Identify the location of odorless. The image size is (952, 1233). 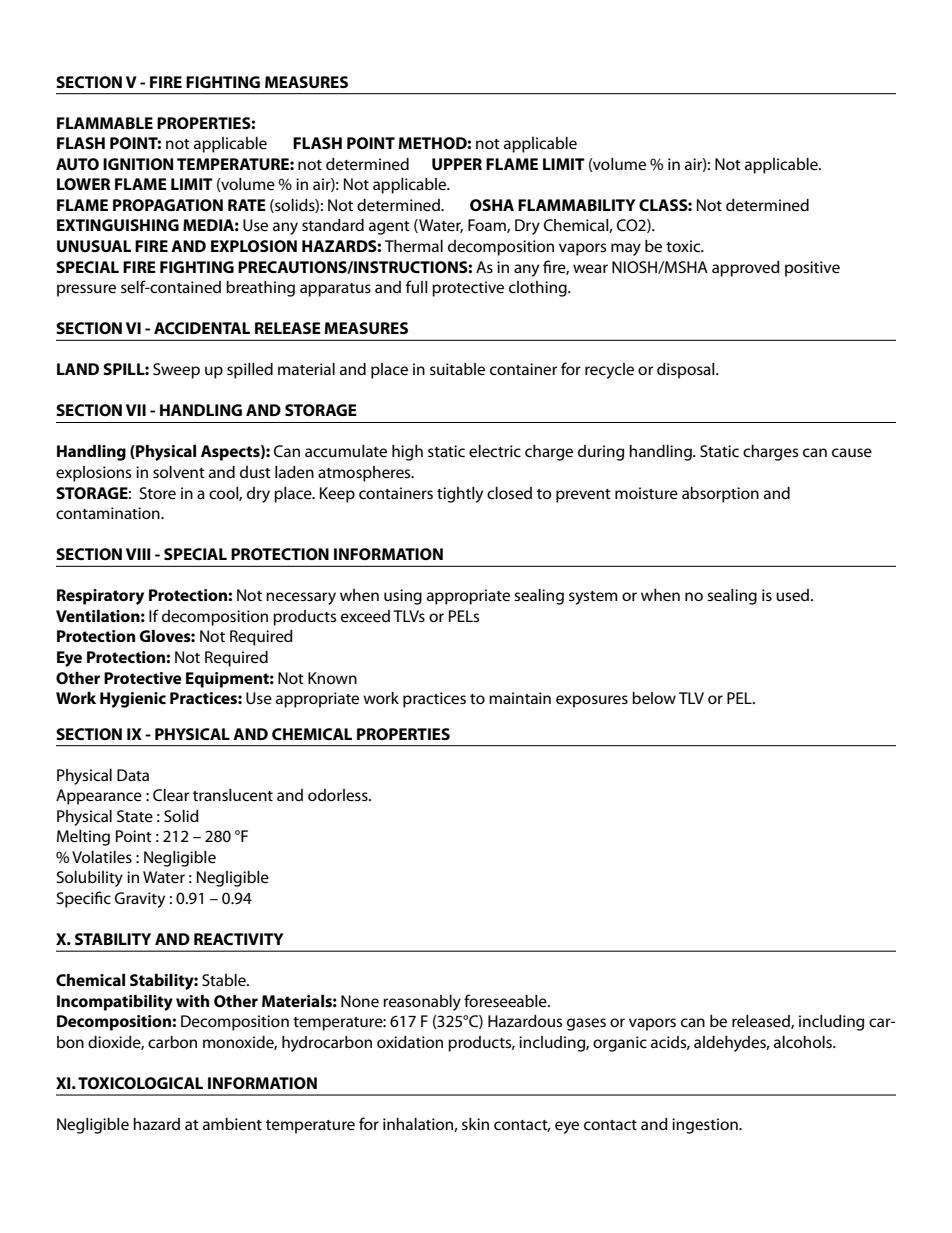
(339, 795).
